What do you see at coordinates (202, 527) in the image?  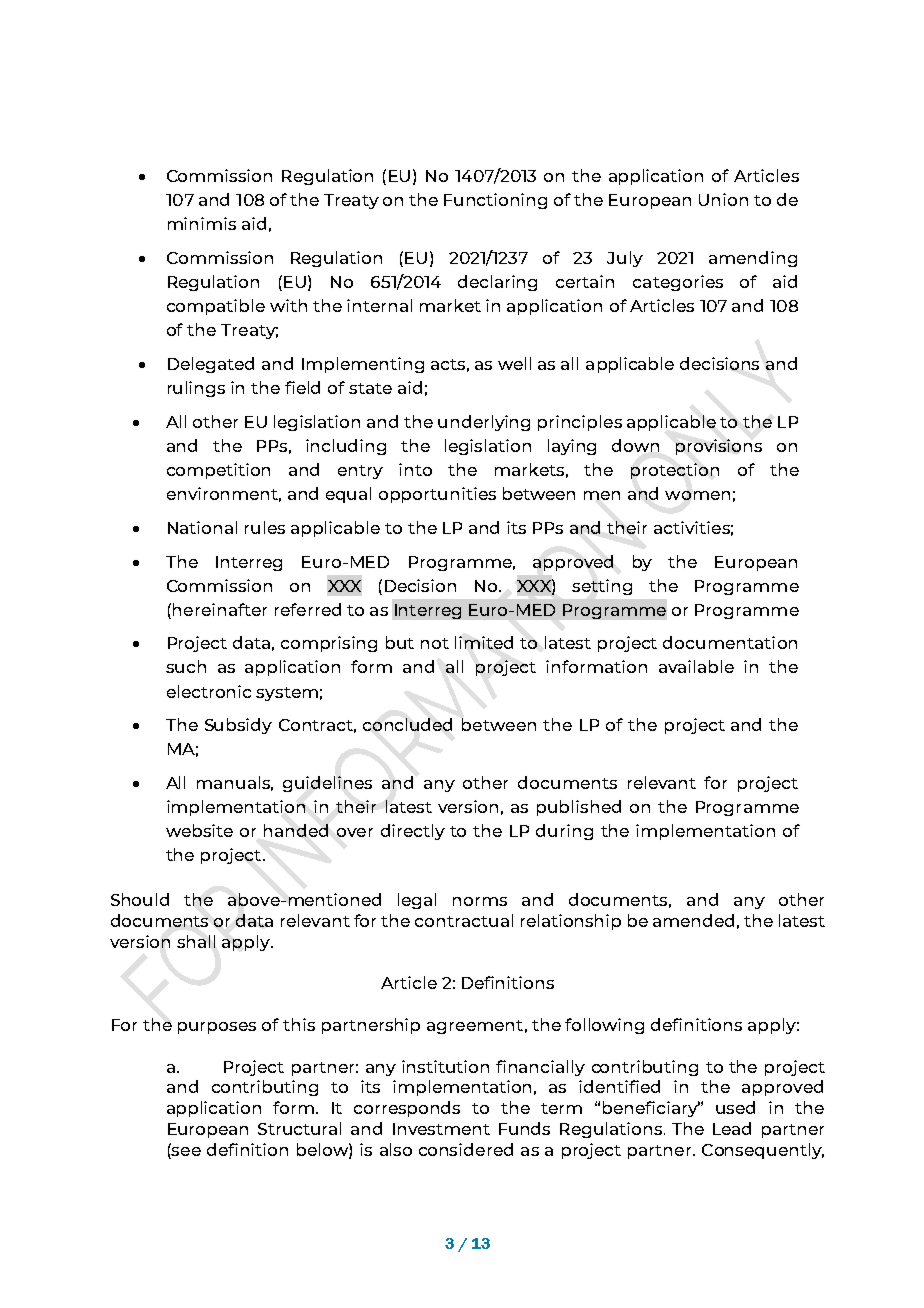 I see `National` at bounding box center [202, 527].
